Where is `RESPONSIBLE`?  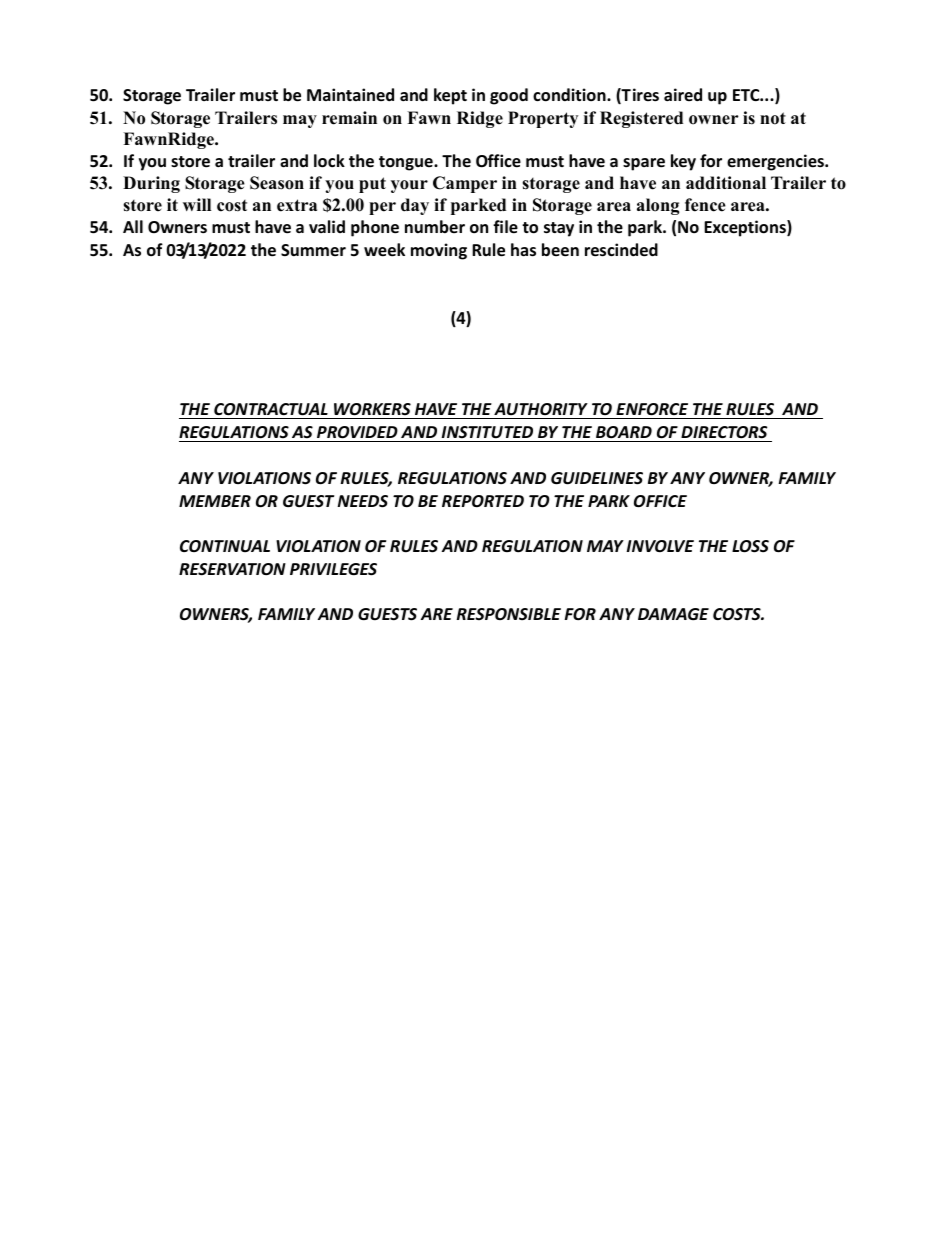 RESPONSIBLE is located at coordinates (509, 614).
